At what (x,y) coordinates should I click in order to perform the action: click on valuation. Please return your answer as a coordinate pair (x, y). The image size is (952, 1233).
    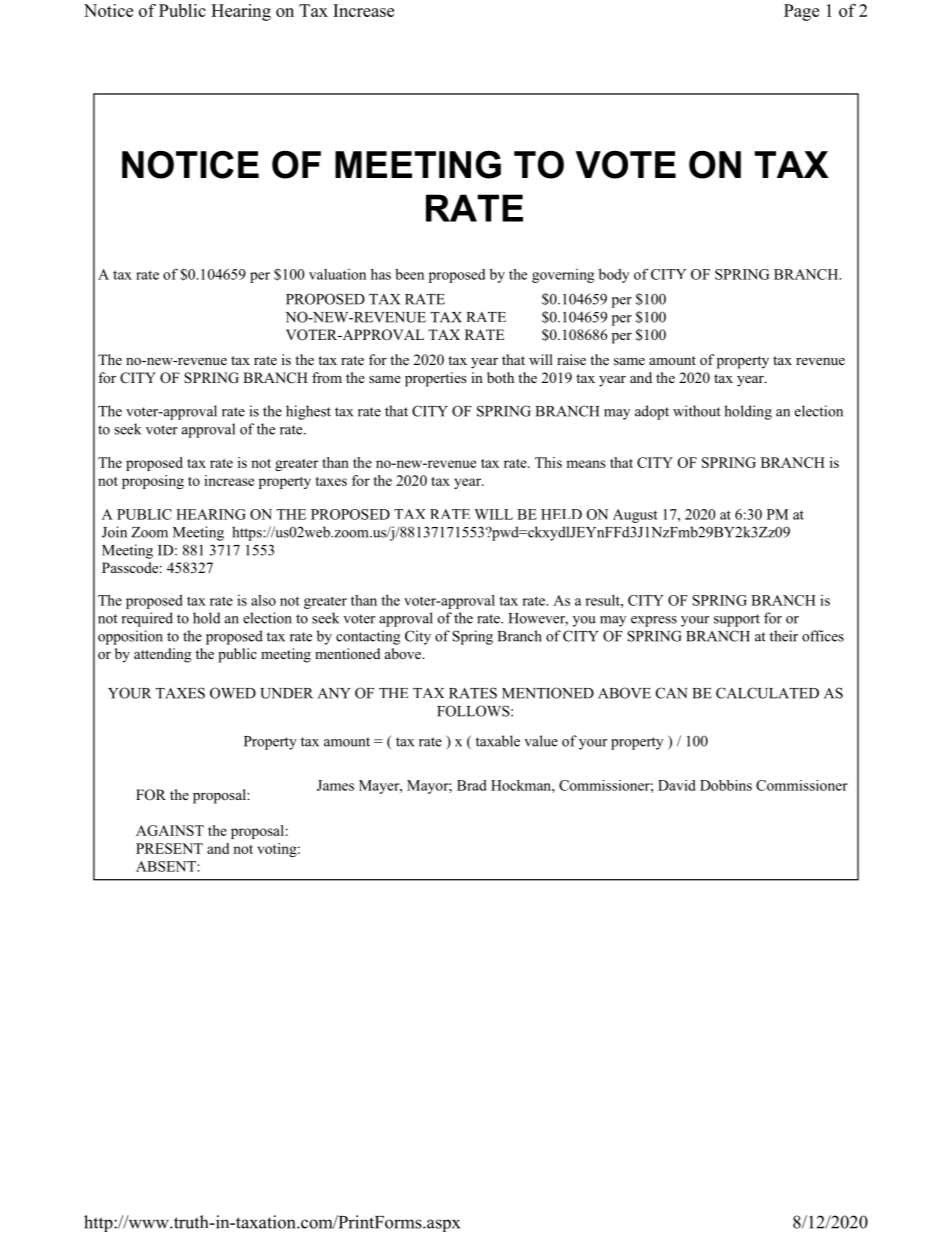
    Looking at the image, I should click on (337, 274).
